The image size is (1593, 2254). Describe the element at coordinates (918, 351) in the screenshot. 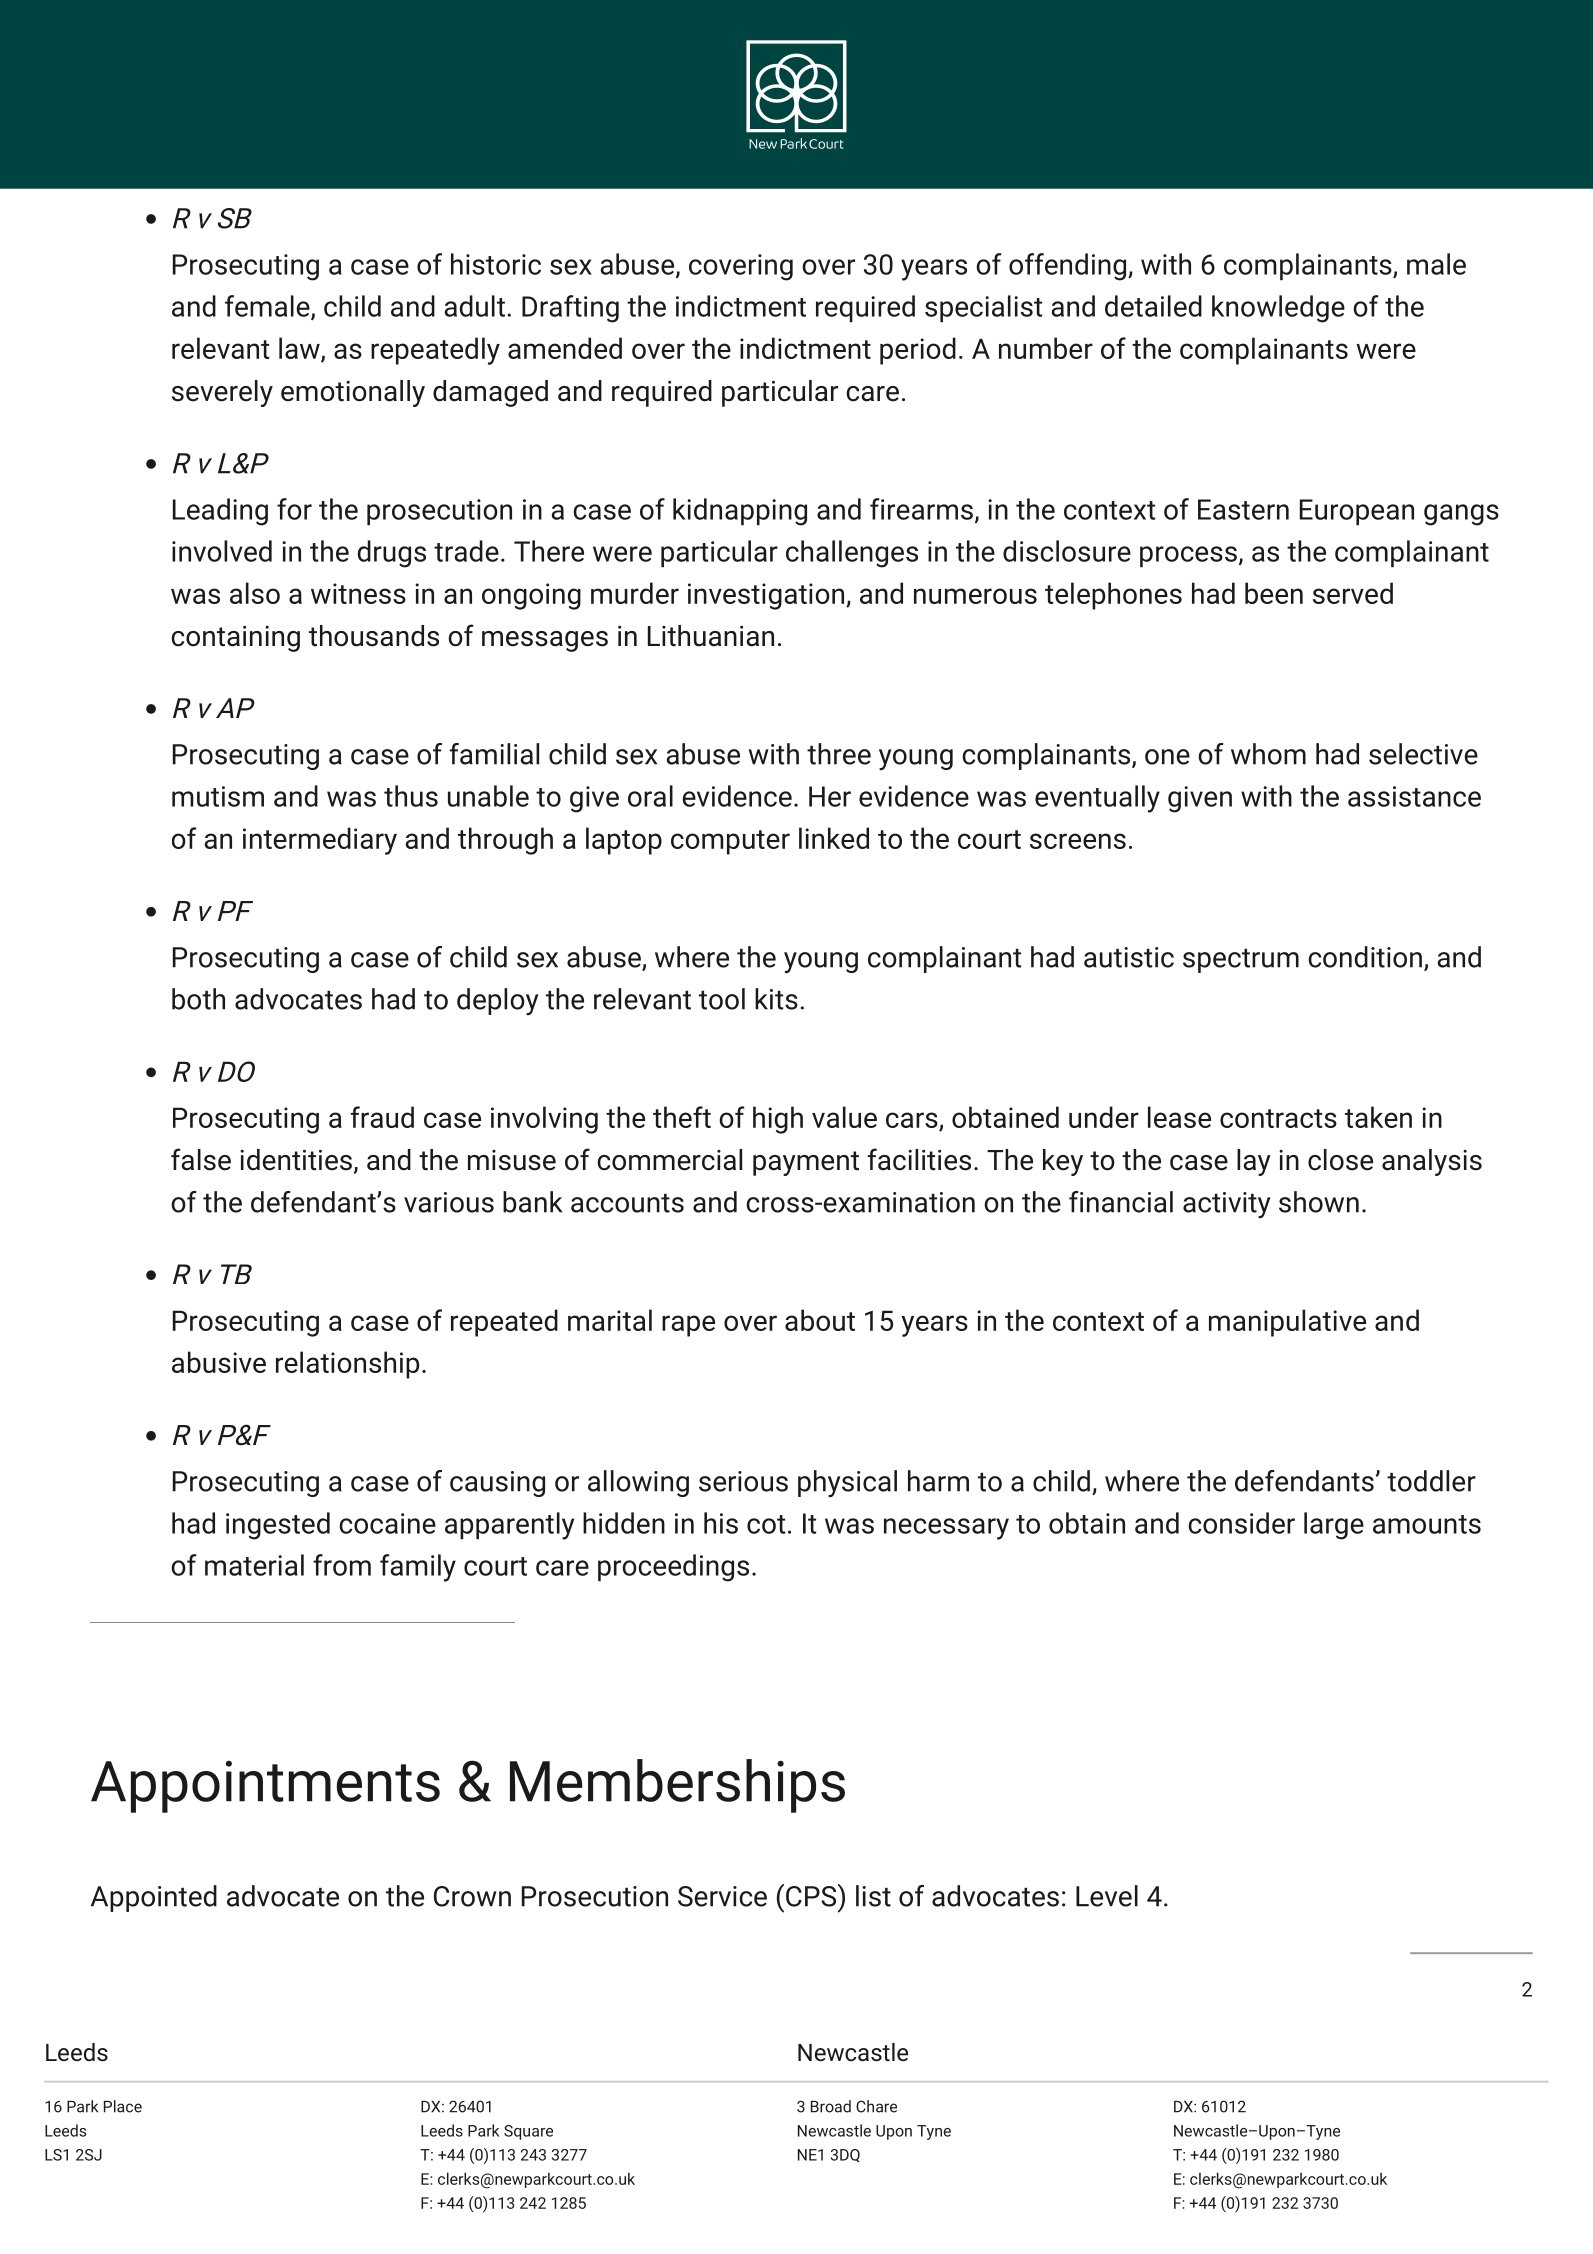

I see `period` at that location.
